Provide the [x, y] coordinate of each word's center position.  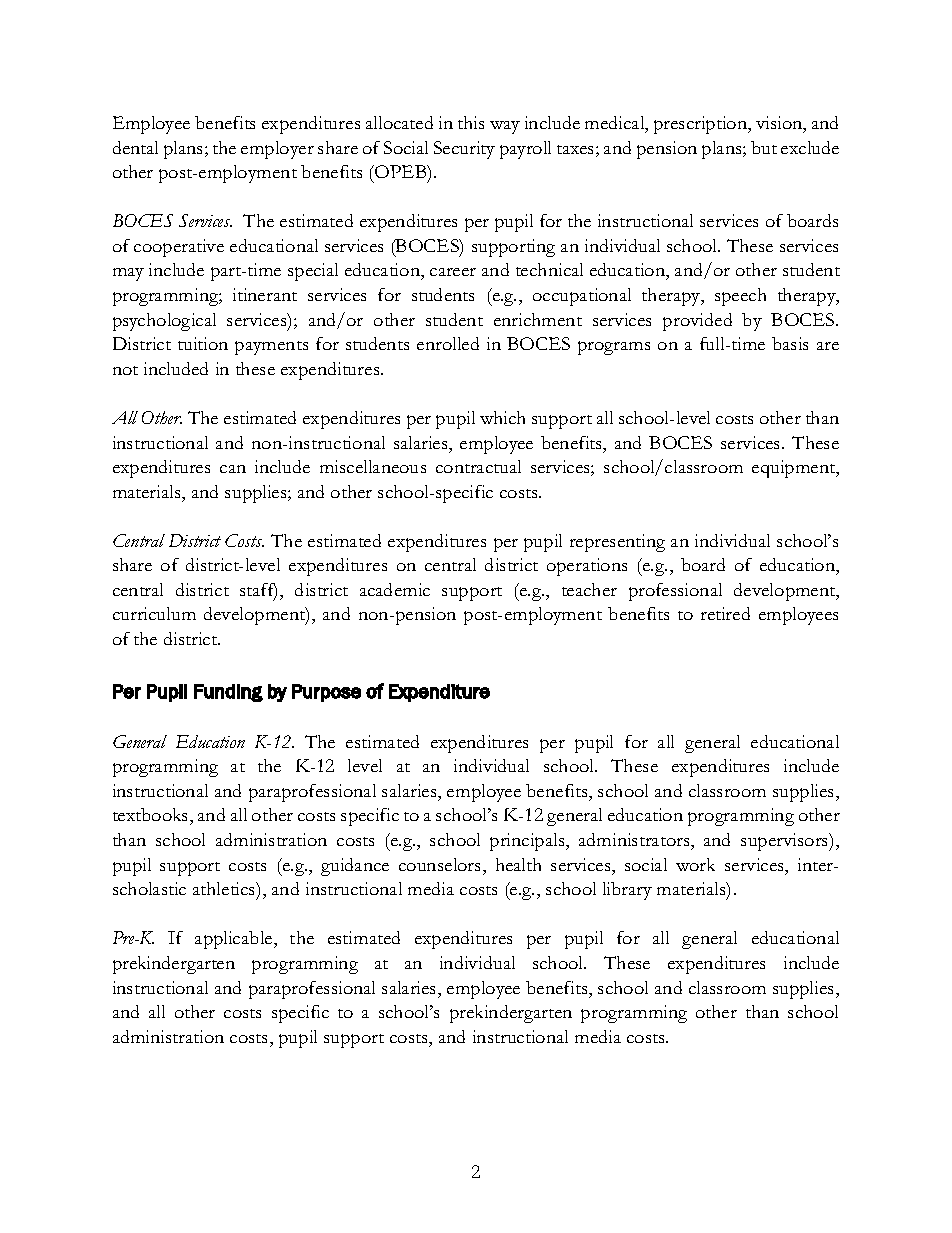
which [502, 417]
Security [464, 150]
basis [790, 343]
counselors [441, 864]
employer [277, 150]
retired [725, 613]
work [695, 864]
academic [395, 589]
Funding [228, 693]
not [125, 370]
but [764, 147]
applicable [235, 940]
